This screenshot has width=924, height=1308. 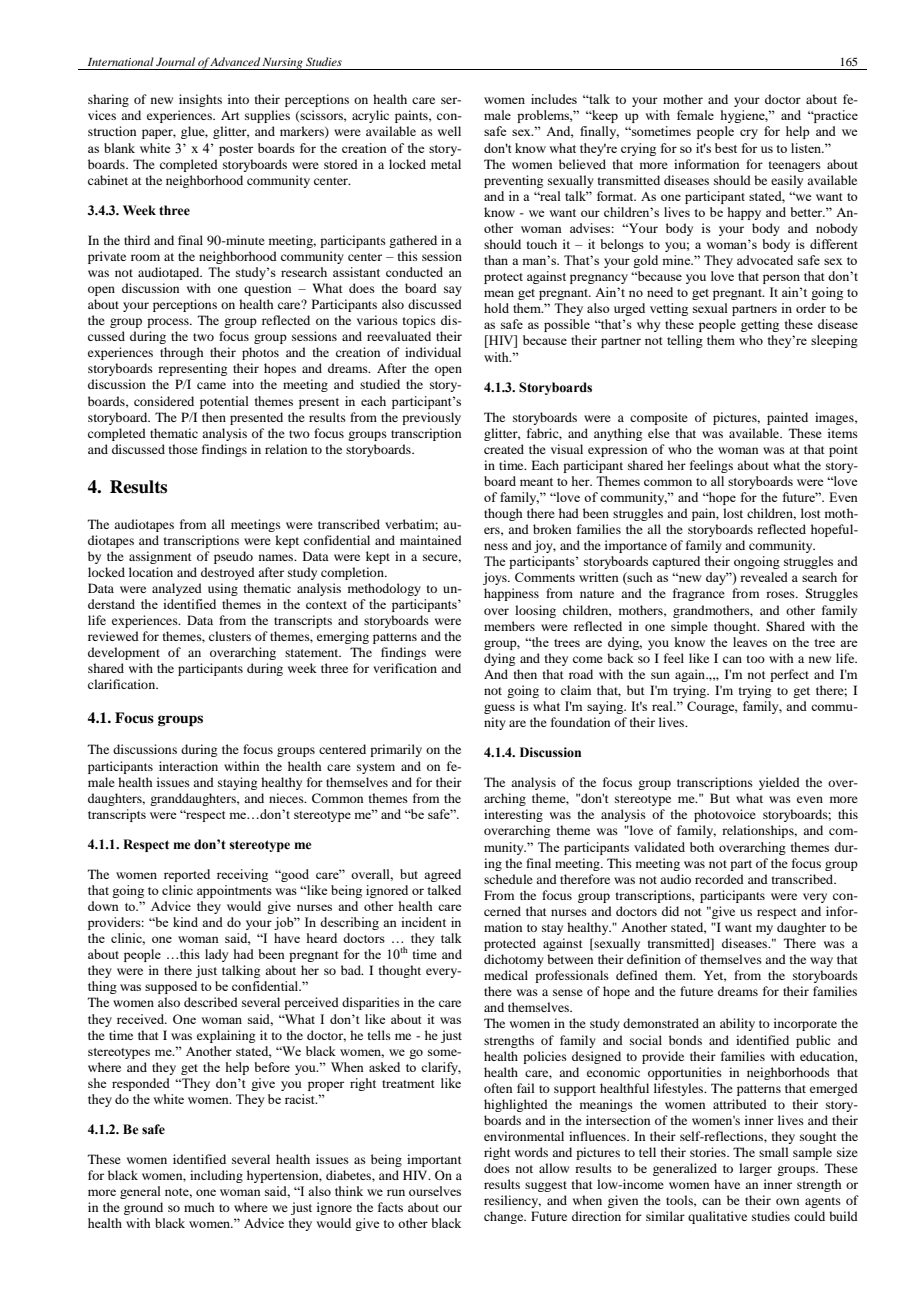 What do you see at coordinates (216, 1176) in the screenshot?
I see `including` at bounding box center [216, 1176].
